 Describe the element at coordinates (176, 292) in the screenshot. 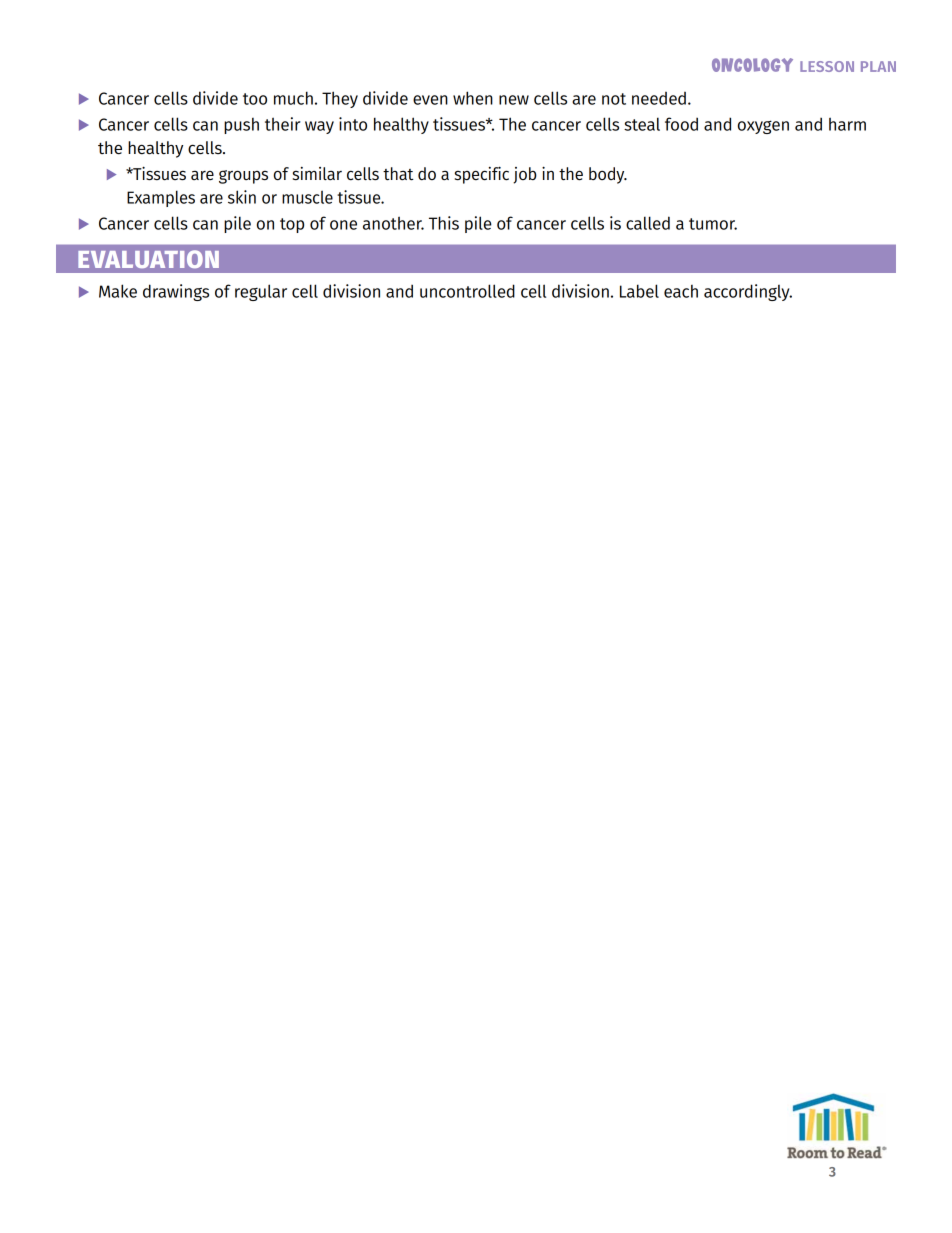

I see `drawings` at that location.
